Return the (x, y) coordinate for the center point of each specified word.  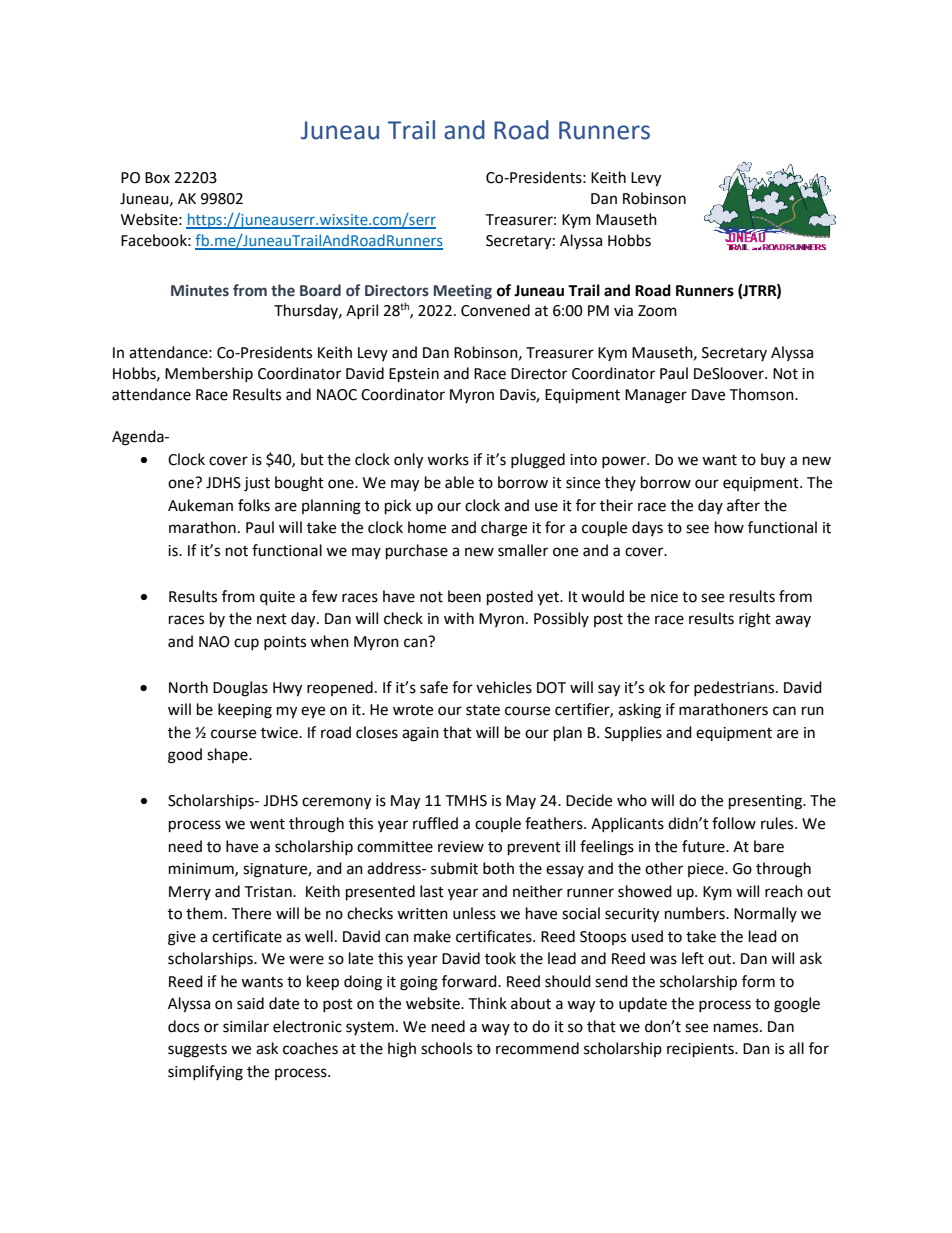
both (498, 868)
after (743, 505)
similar (246, 1026)
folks (254, 505)
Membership (209, 374)
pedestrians (735, 688)
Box (157, 178)
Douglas (240, 689)
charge (504, 529)
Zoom (657, 311)
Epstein (414, 375)
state (483, 710)
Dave (708, 395)
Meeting (463, 291)
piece (707, 870)
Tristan (269, 892)
